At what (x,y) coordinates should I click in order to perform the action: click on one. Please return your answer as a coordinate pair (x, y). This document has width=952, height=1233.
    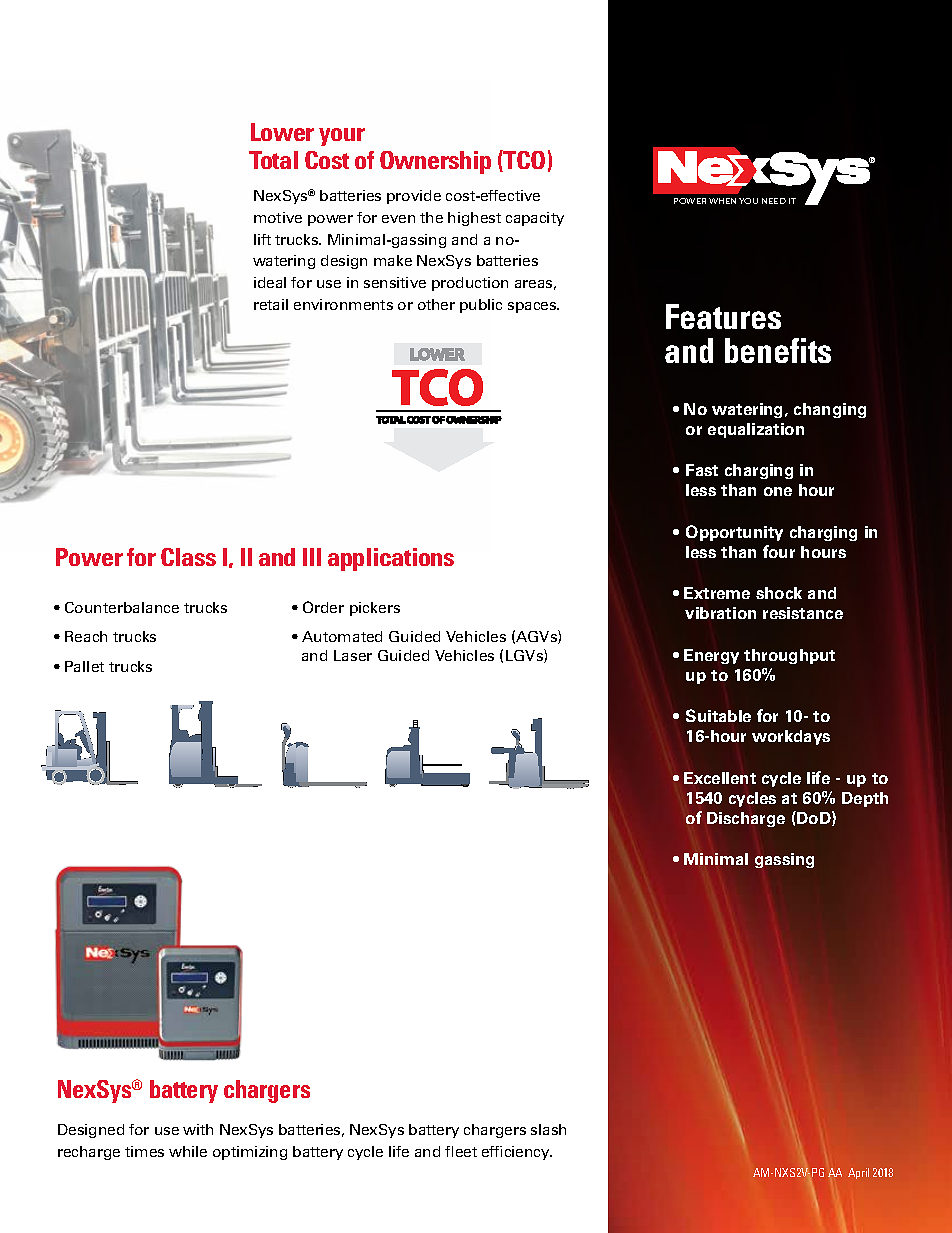
    Looking at the image, I should click on (778, 491).
